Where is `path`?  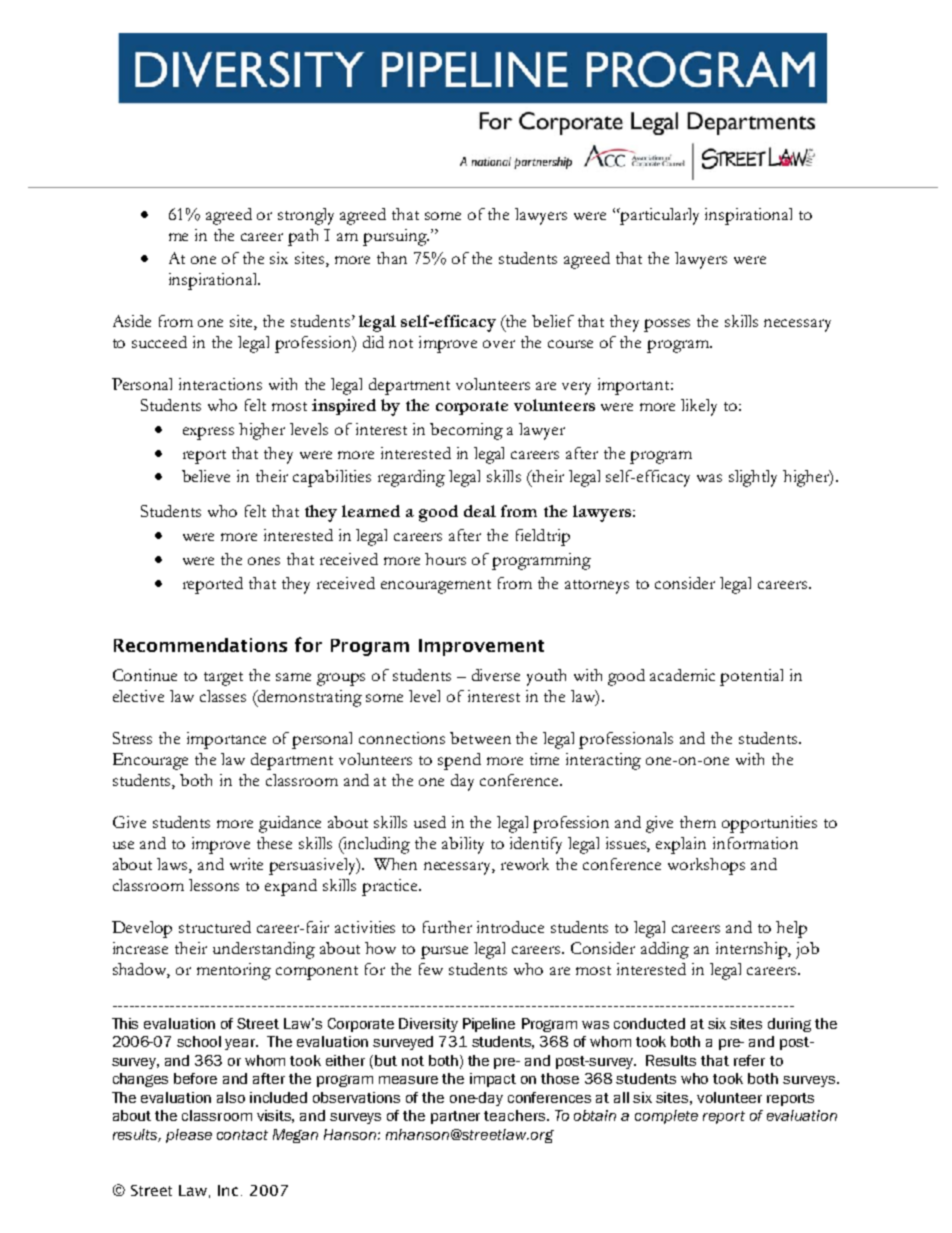 path is located at coordinates (303, 237).
